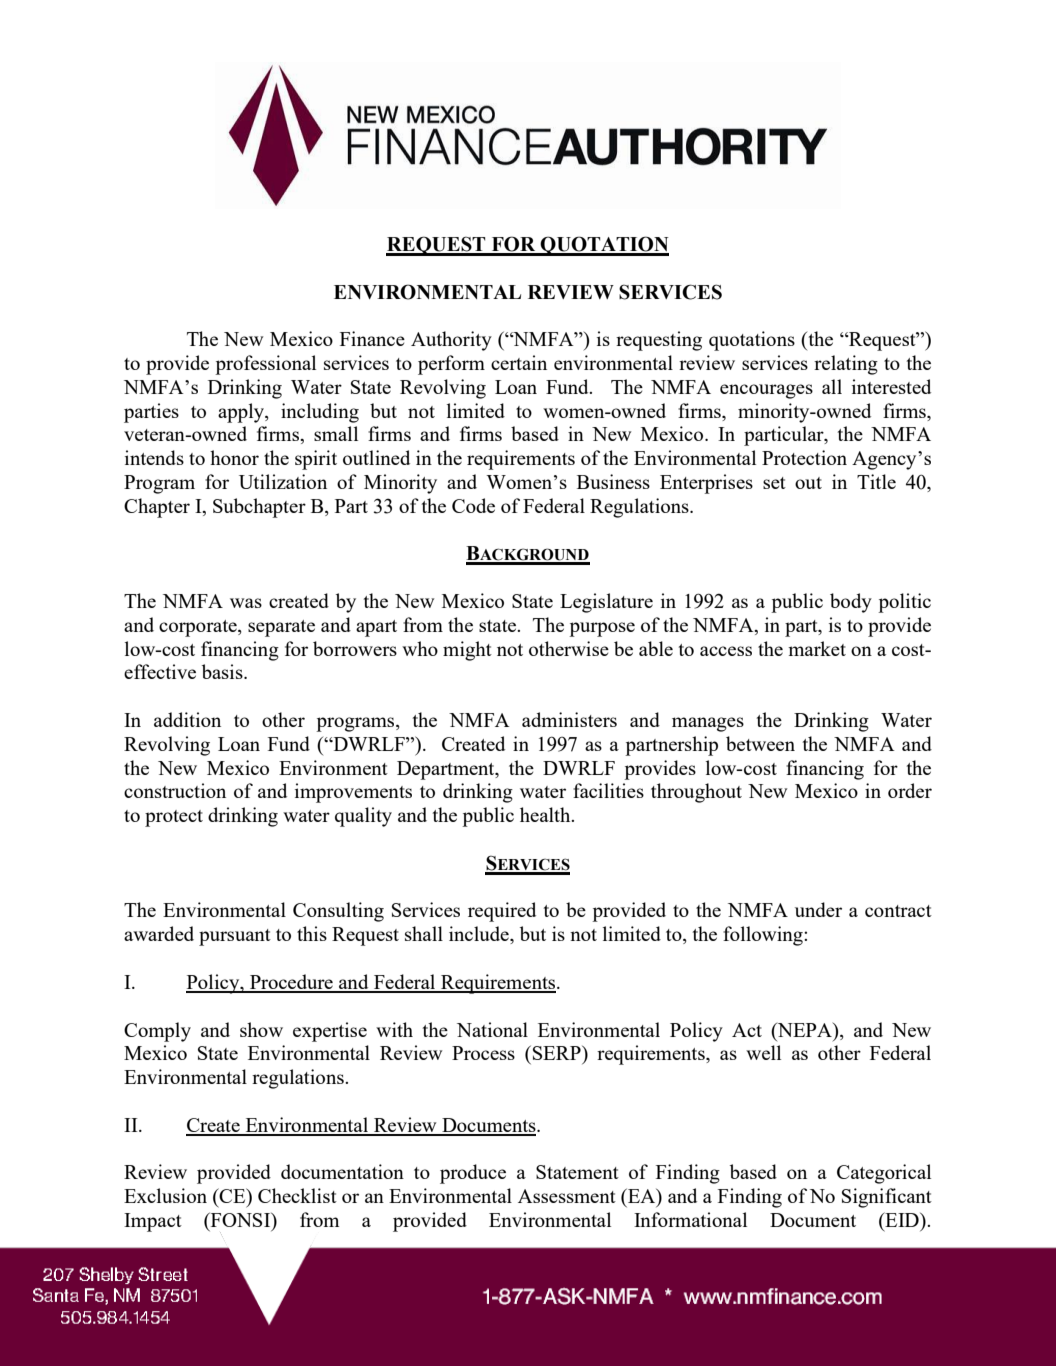 The width and height of the screenshot is (1056, 1366). What do you see at coordinates (774, 483) in the screenshot?
I see `set` at bounding box center [774, 483].
